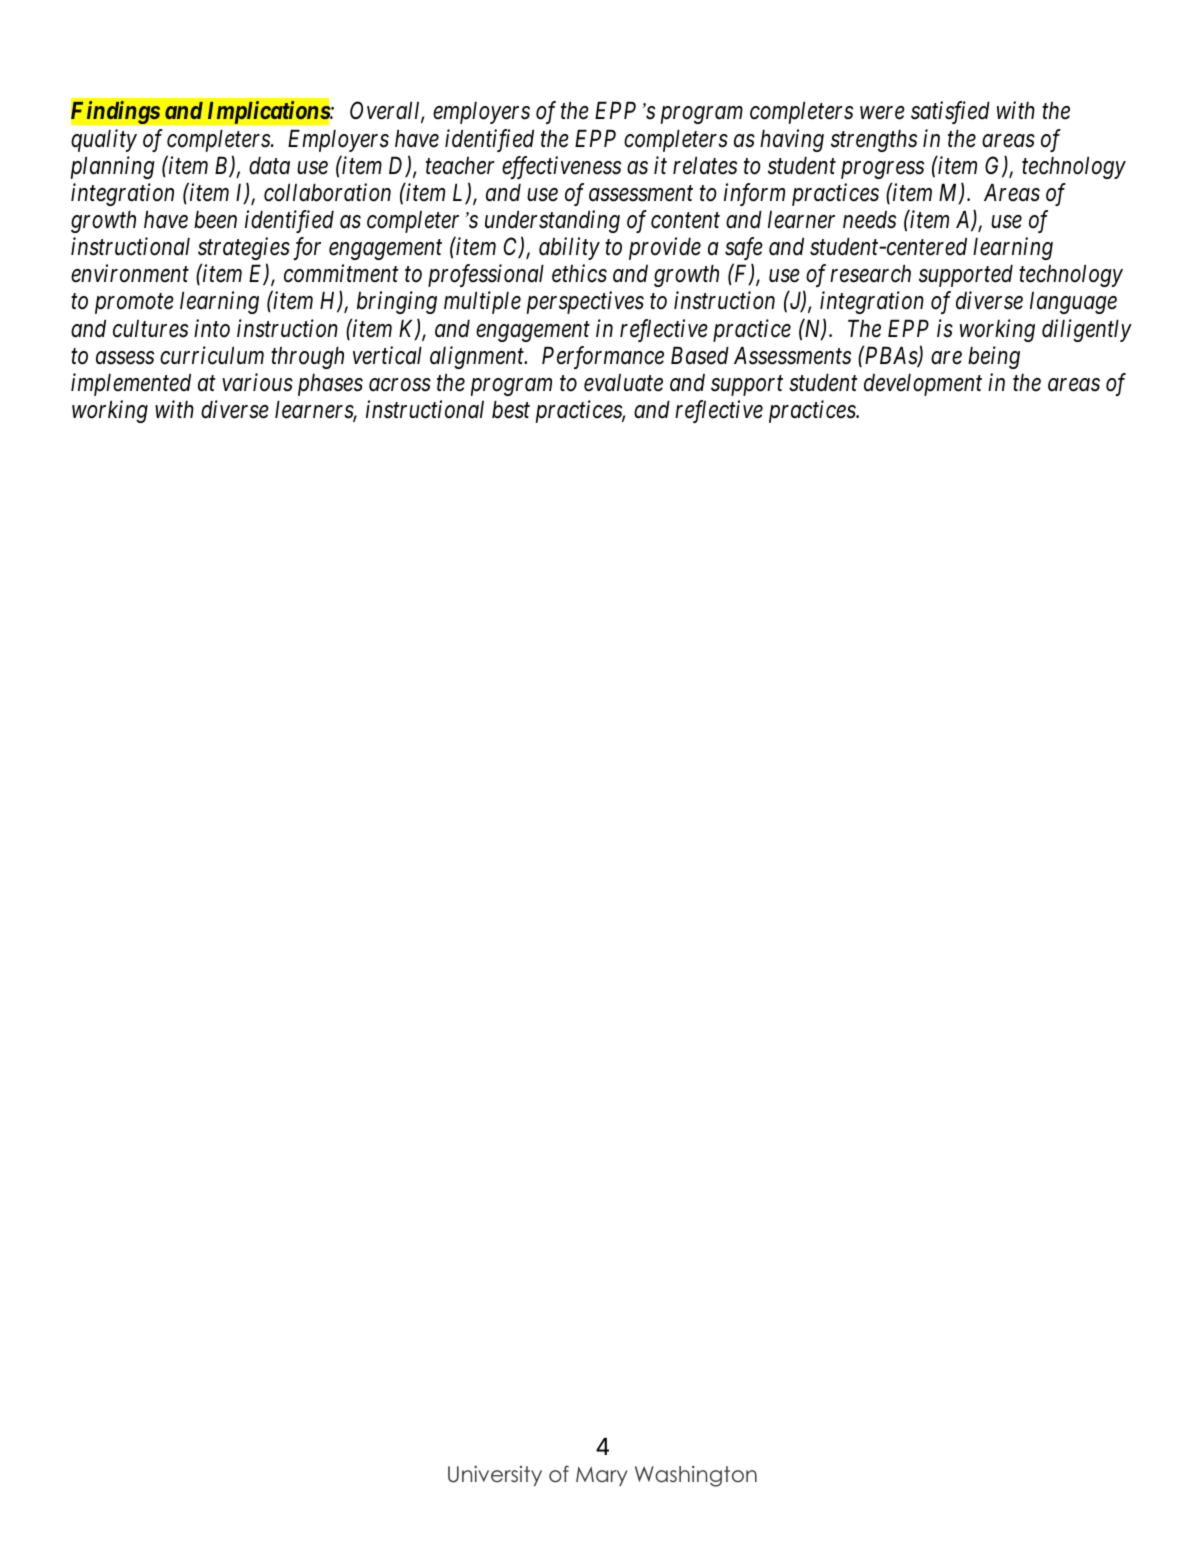 Image resolution: width=1204 pixels, height=1558 pixels. Describe the element at coordinates (923, 385) in the screenshot. I see `development` at that location.
